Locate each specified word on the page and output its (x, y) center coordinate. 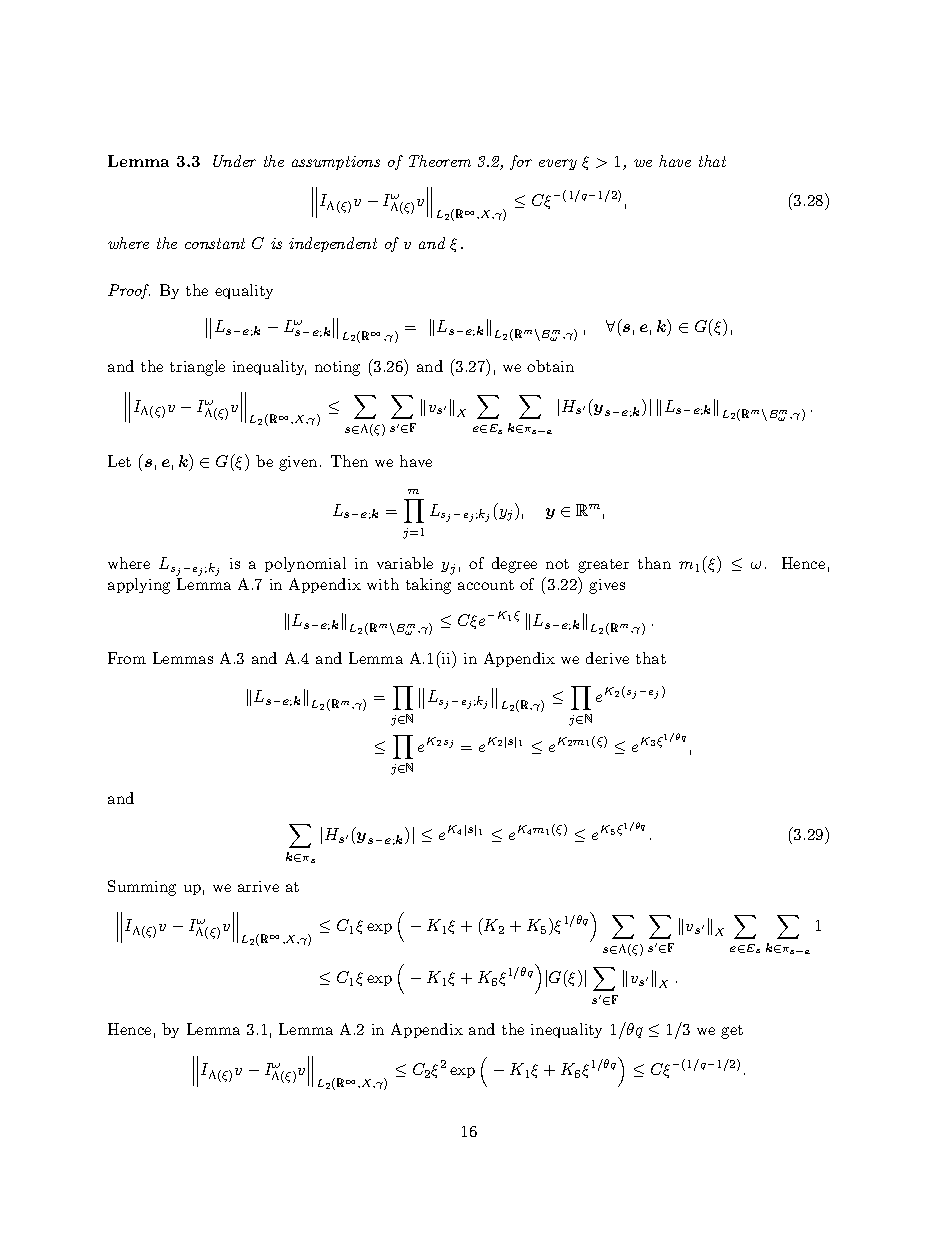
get (732, 1032)
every (558, 164)
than (654, 563)
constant (215, 243)
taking (428, 586)
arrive (258, 886)
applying (139, 586)
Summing (142, 888)
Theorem (440, 161)
